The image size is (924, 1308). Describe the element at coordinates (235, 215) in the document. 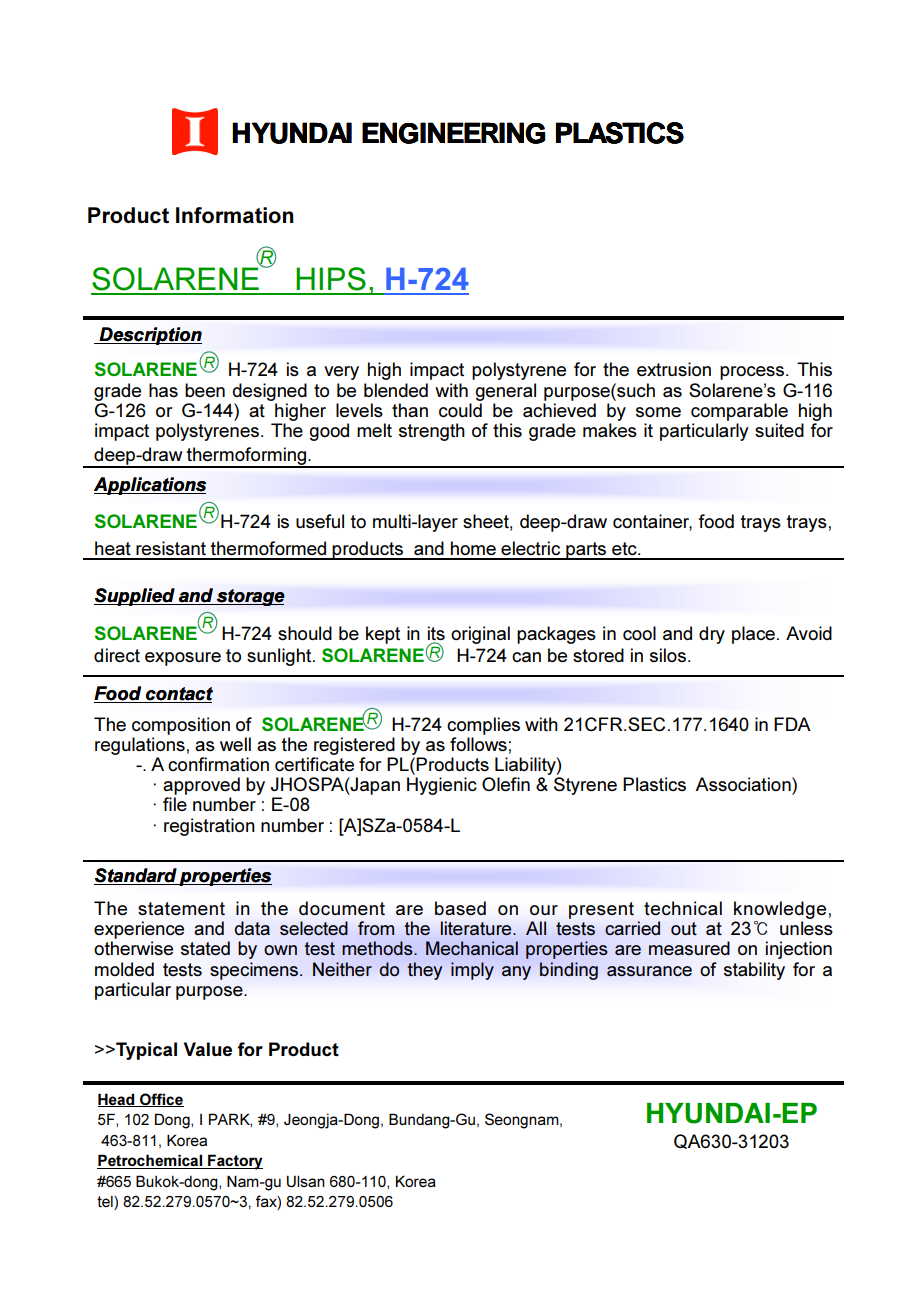

I see `Information` at that location.
